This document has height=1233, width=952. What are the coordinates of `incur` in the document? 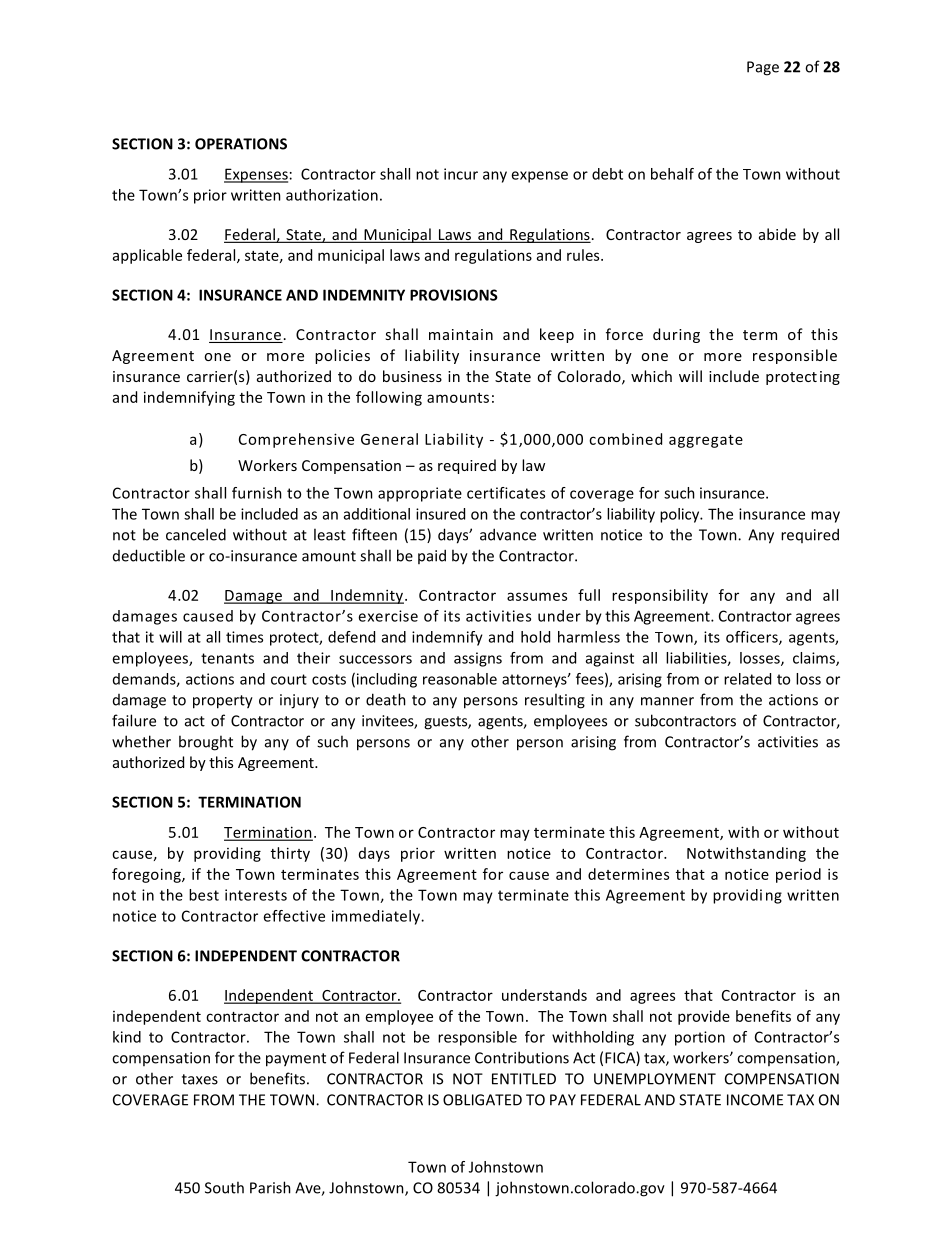 It's located at (461, 174).
